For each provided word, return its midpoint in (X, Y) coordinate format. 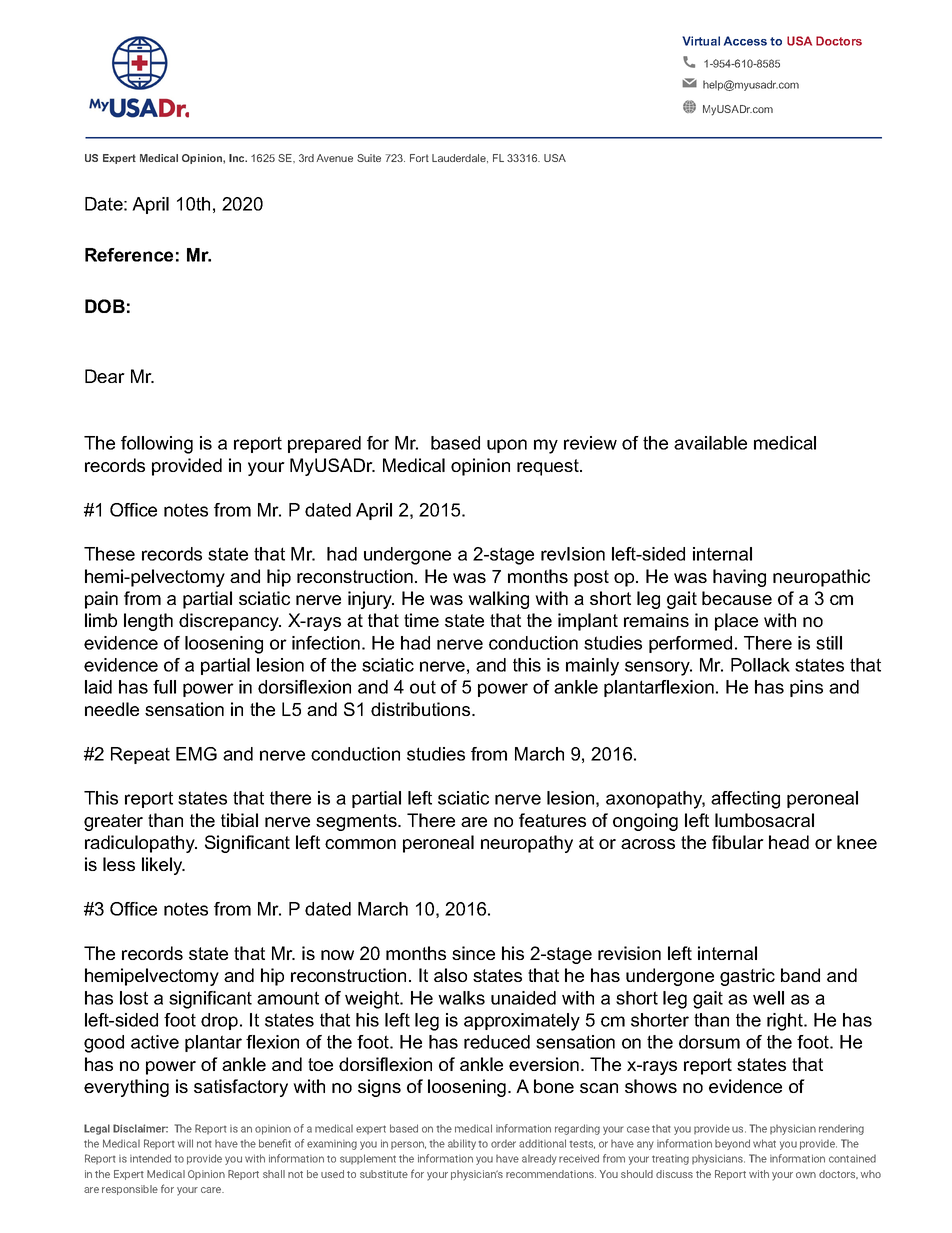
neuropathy (527, 844)
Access (745, 41)
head (789, 842)
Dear (105, 376)
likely (163, 866)
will (185, 1143)
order (503, 1144)
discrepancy (230, 622)
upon (507, 446)
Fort (419, 158)
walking (498, 600)
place (736, 622)
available (710, 443)
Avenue (334, 158)
